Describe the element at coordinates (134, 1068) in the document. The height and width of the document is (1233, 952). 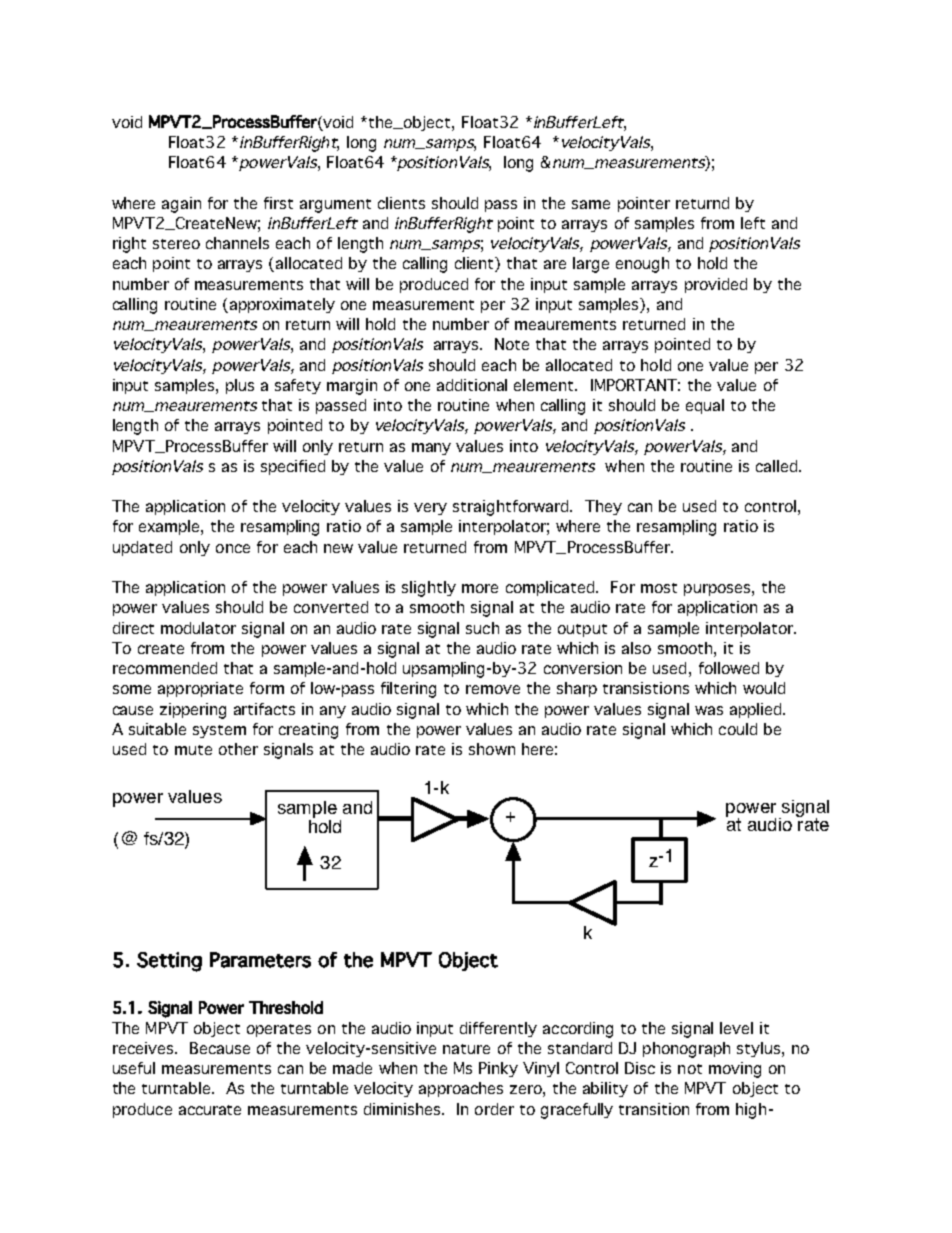
I see `useful` at that location.
